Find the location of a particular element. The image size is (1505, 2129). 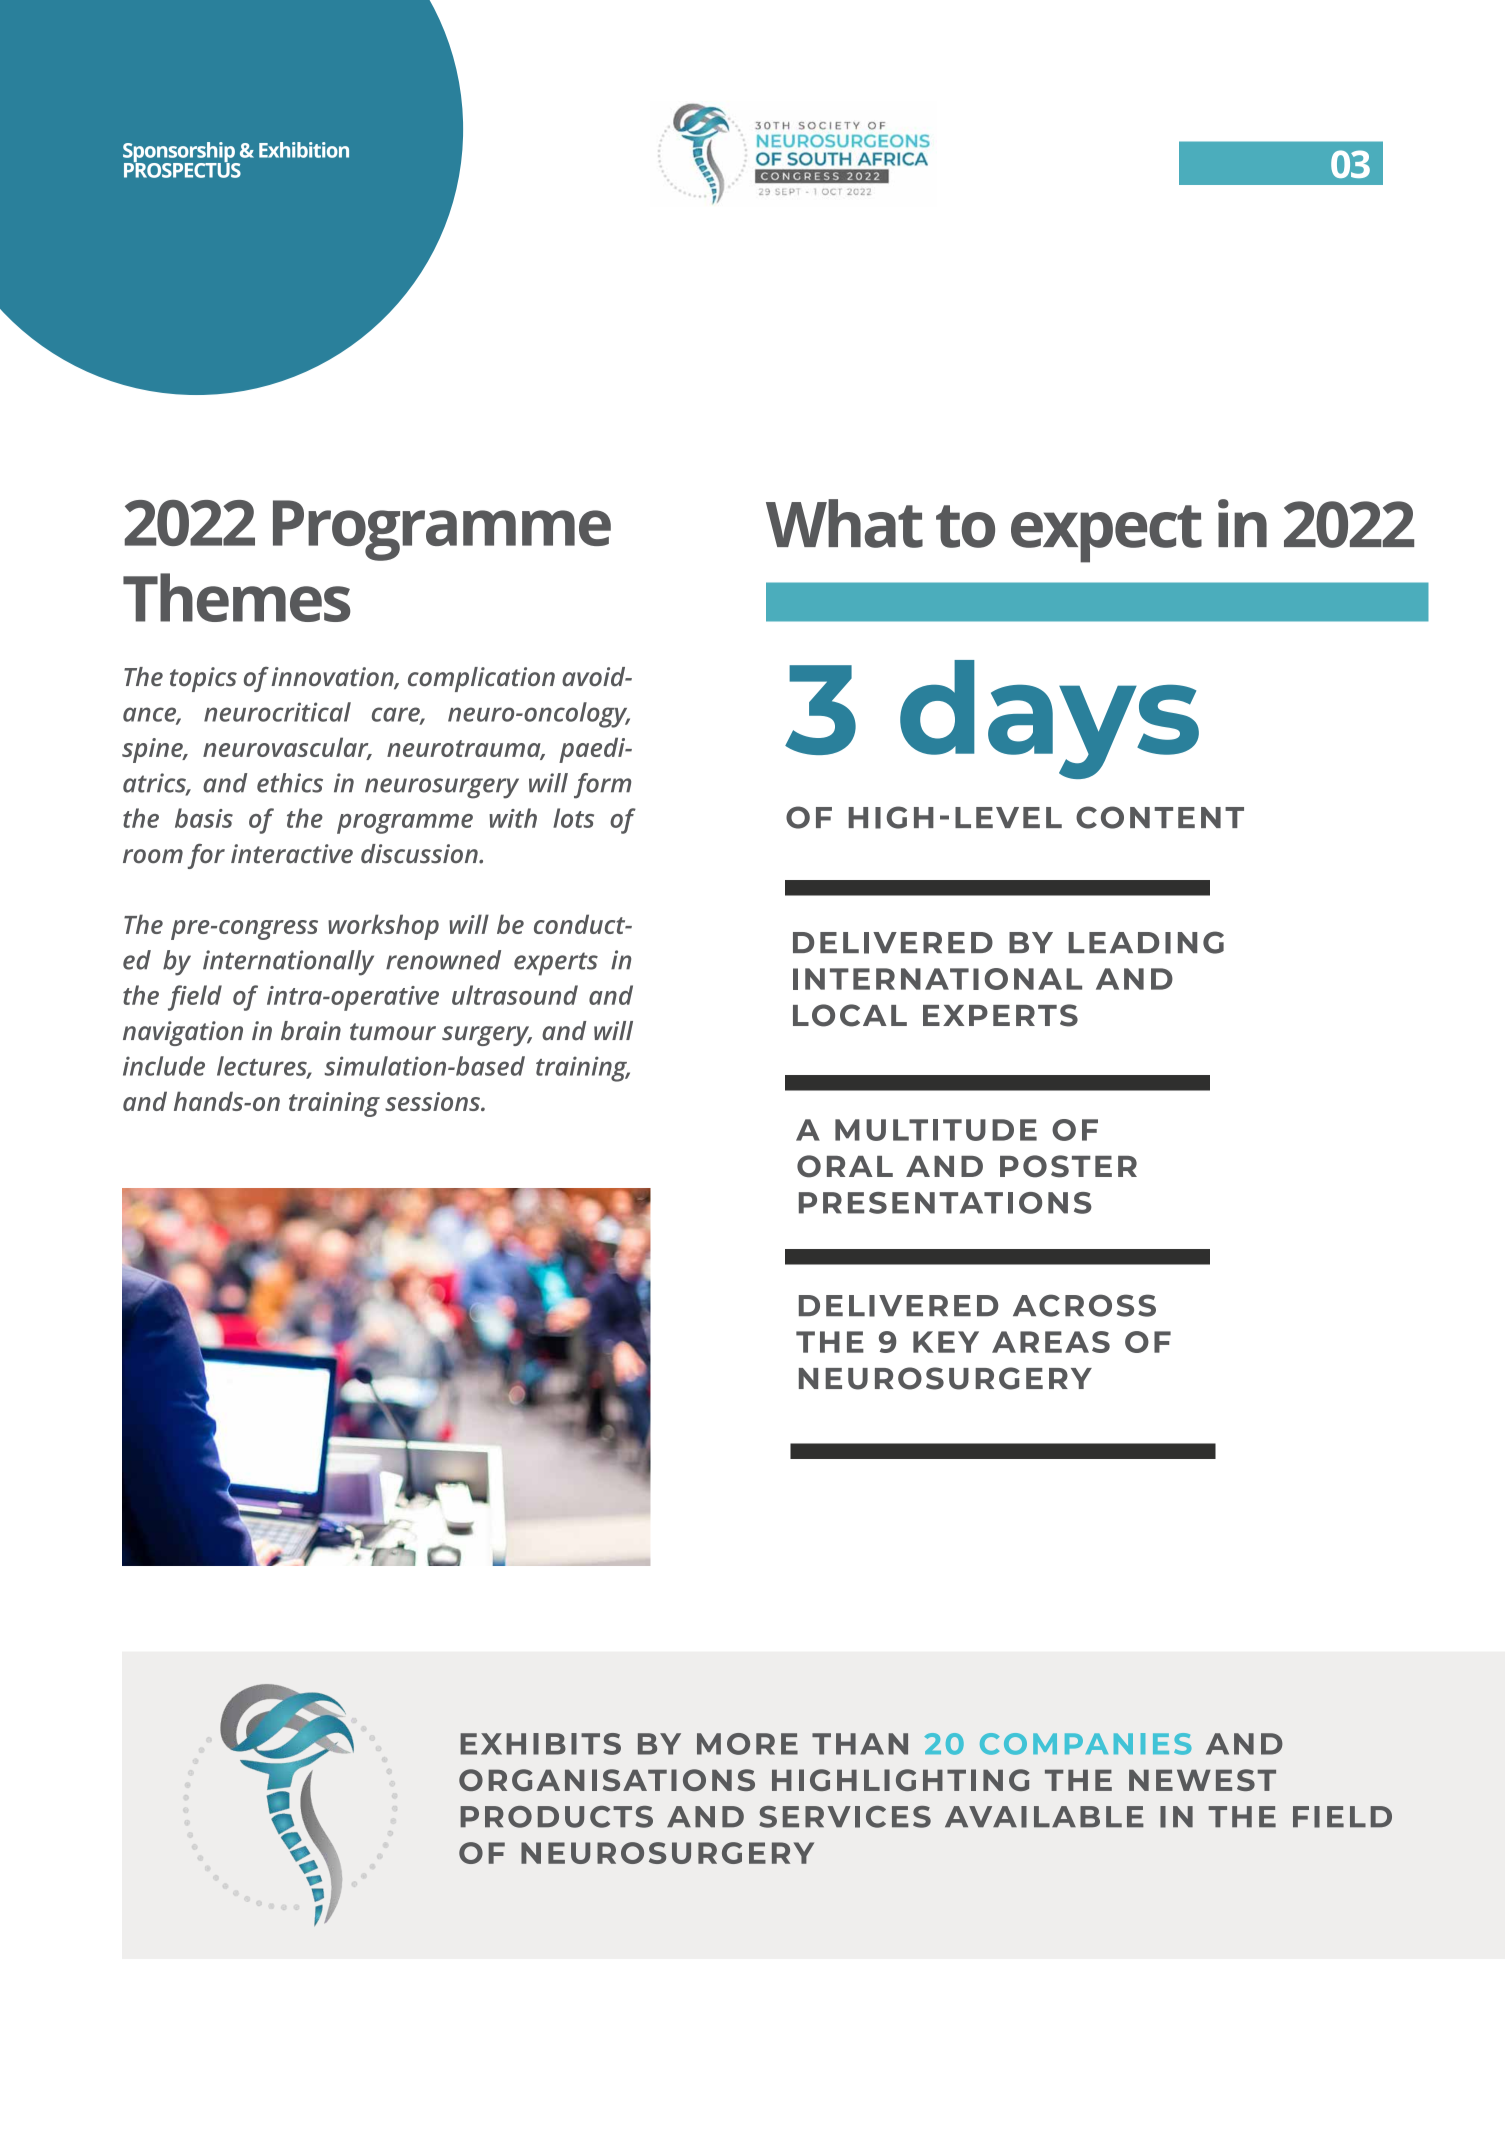

AREAS is located at coordinates (1051, 1342).
